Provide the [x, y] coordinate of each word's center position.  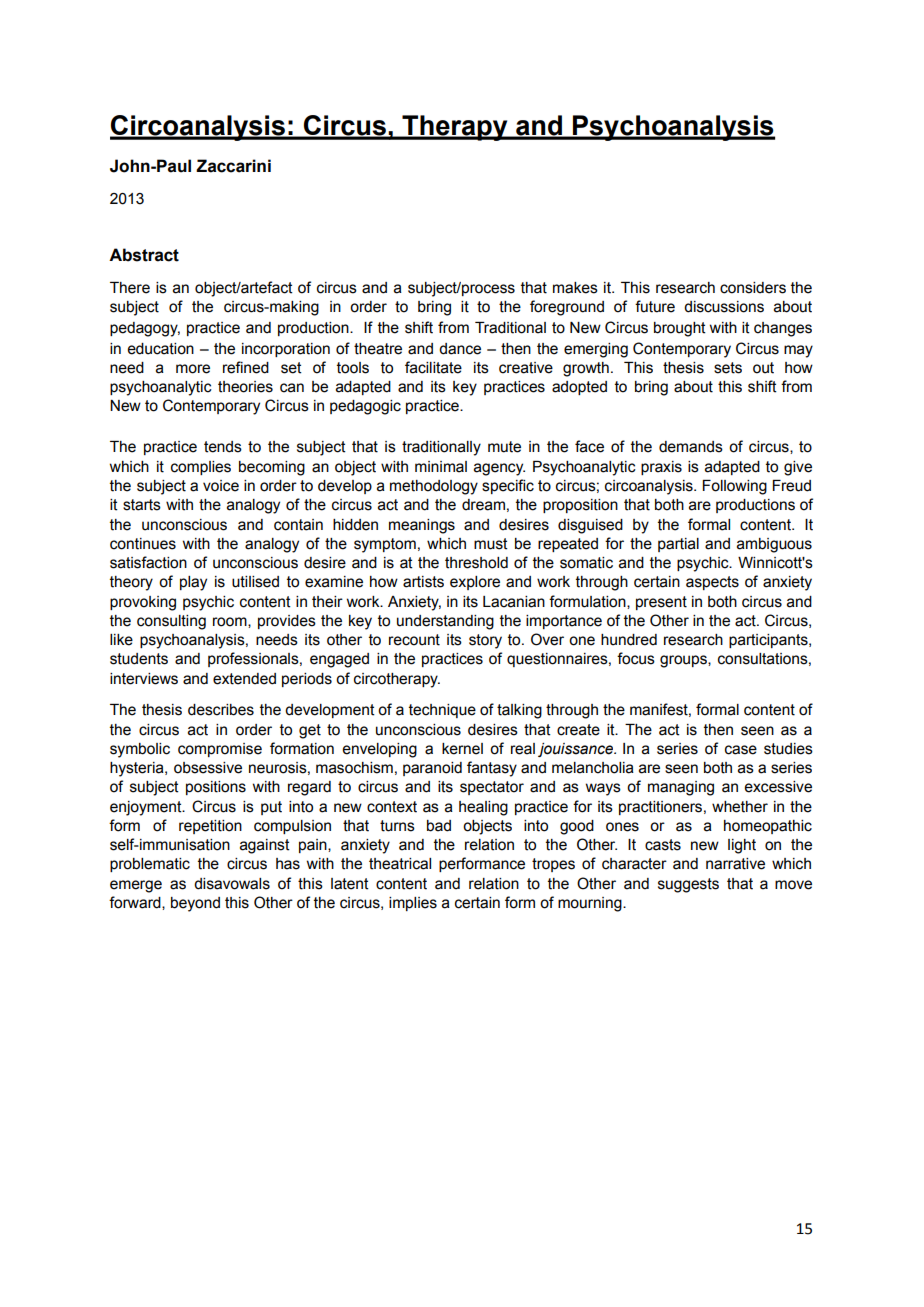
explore [475, 583]
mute [504, 447]
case [741, 750]
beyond [195, 904]
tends [223, 447]
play [193, 583]
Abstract [144, 255]
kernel [462, 749]
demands [691, 447]
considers [753, 288]
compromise [220, 750]
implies [413, 904]
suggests [688, 885]
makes [575, 288]
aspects [712, 583]
